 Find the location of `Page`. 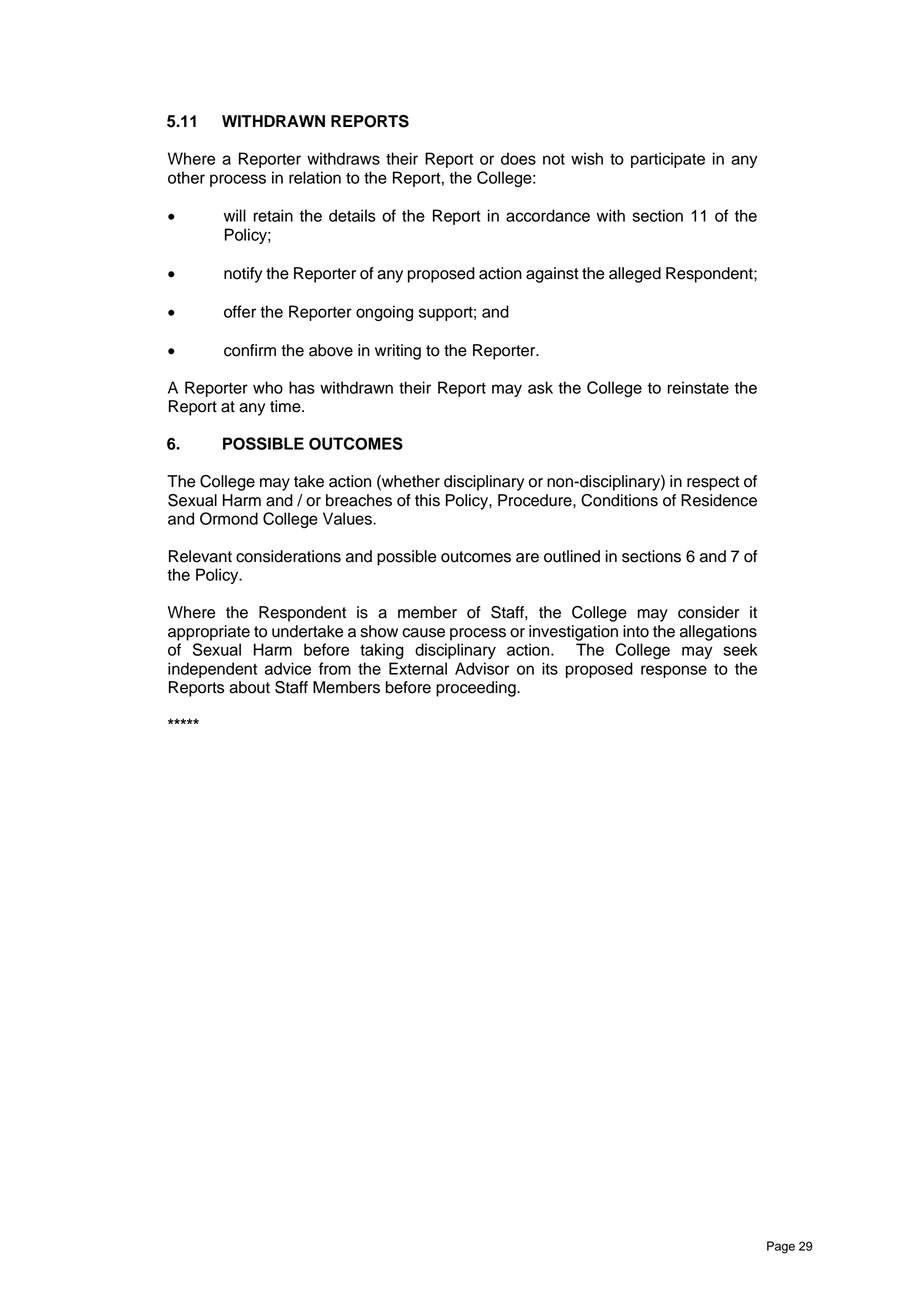

Page is located at coordinates (781, 1247).
